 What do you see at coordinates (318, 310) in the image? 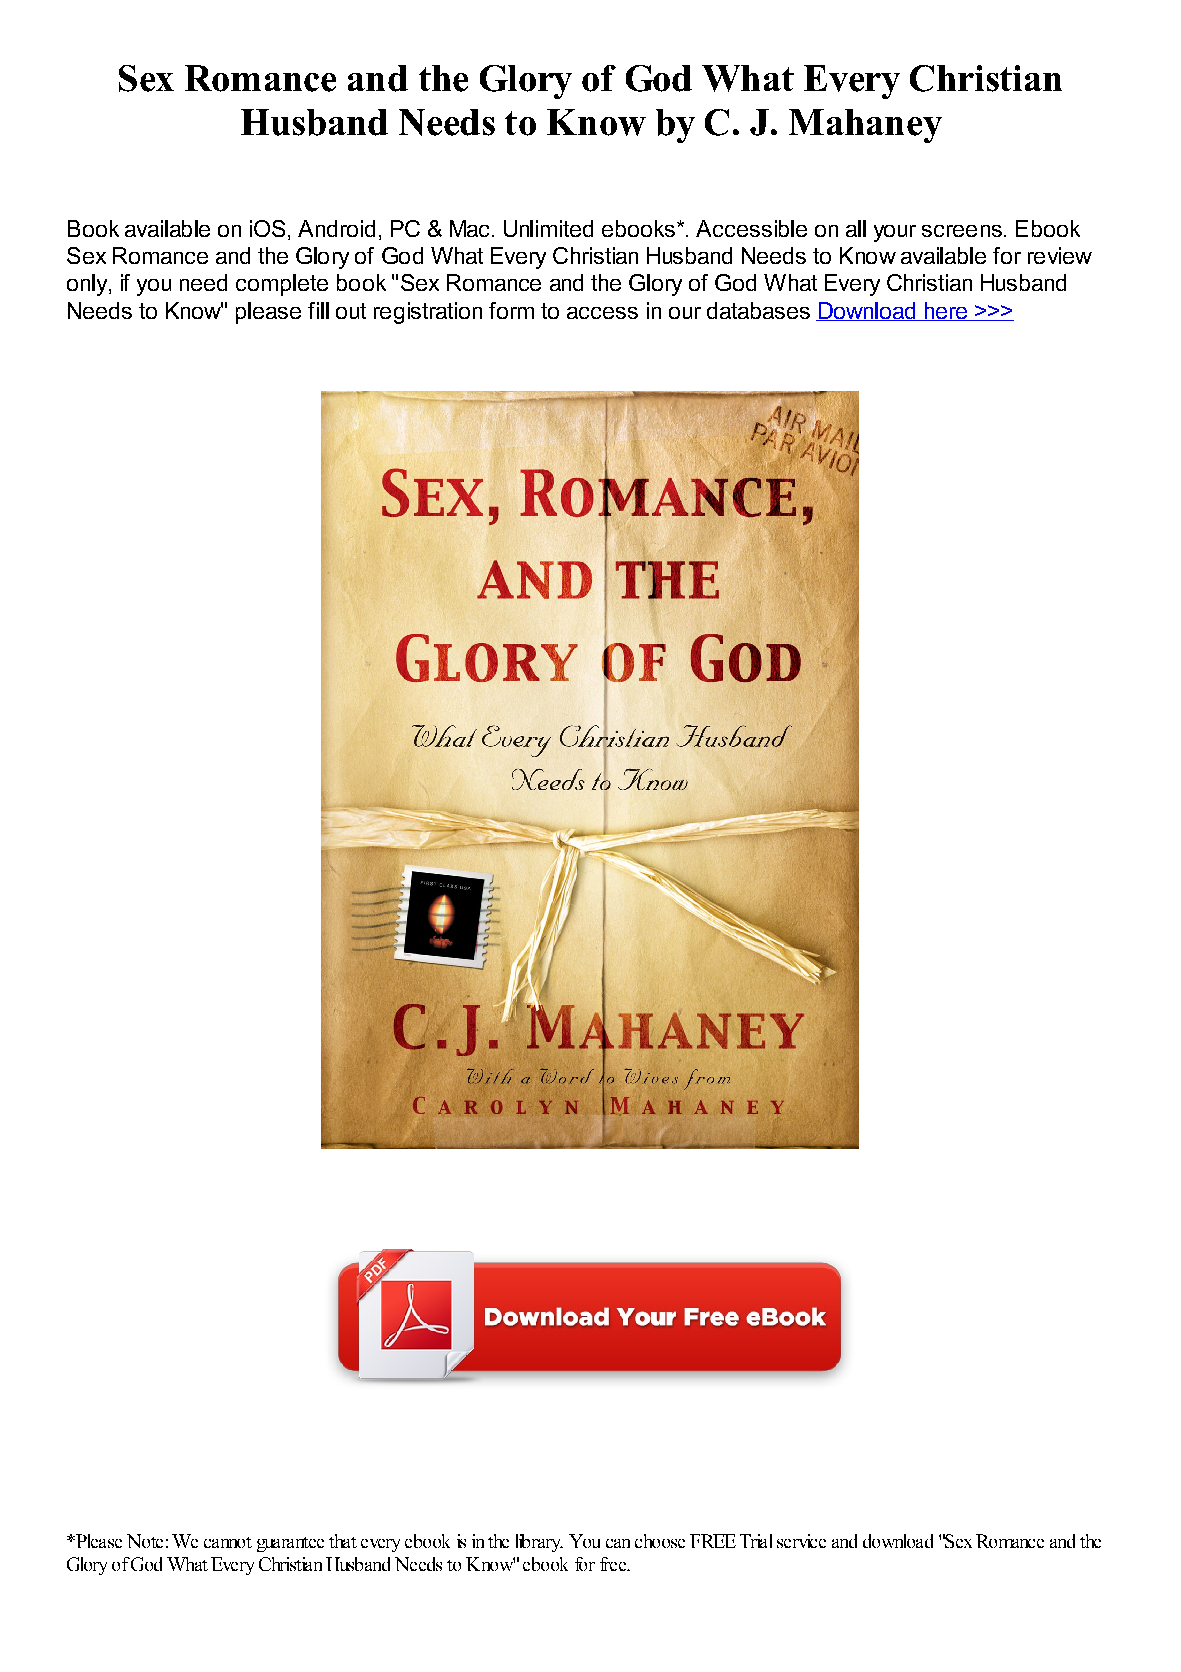
I see `fill` at bounding box center [318, 310].
